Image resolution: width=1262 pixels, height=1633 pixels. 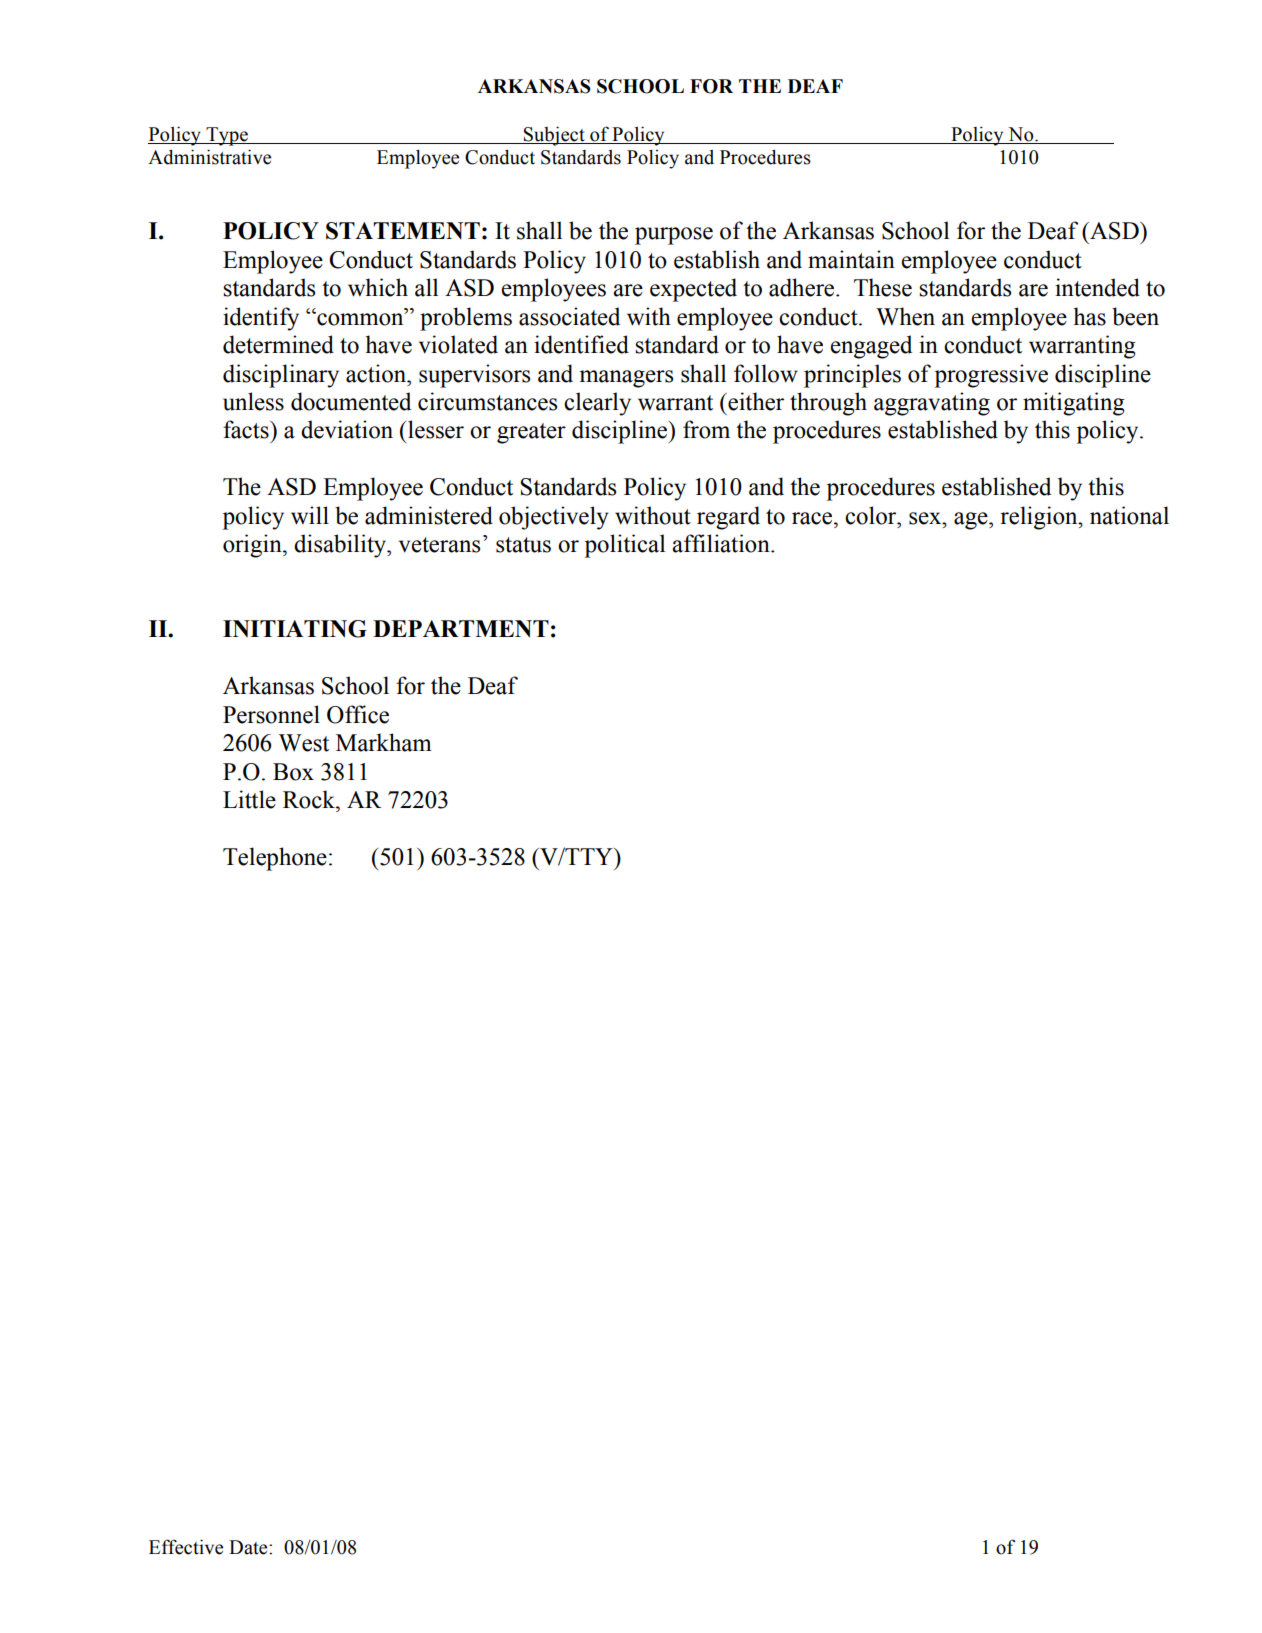 I want to click on national, so click(x=1129, y=515).
